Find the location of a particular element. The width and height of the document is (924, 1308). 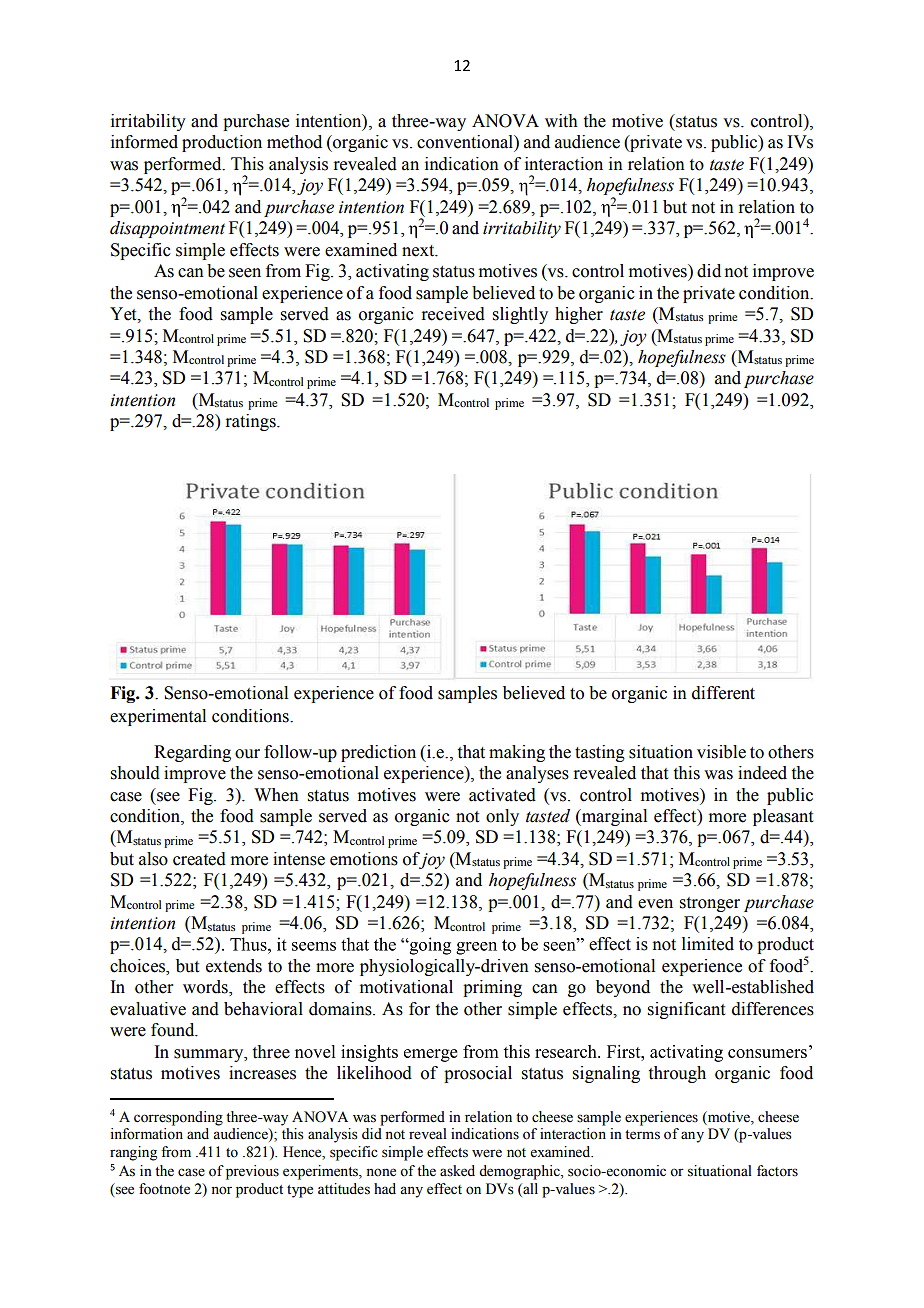

created is located at coordinates (199, 859).
